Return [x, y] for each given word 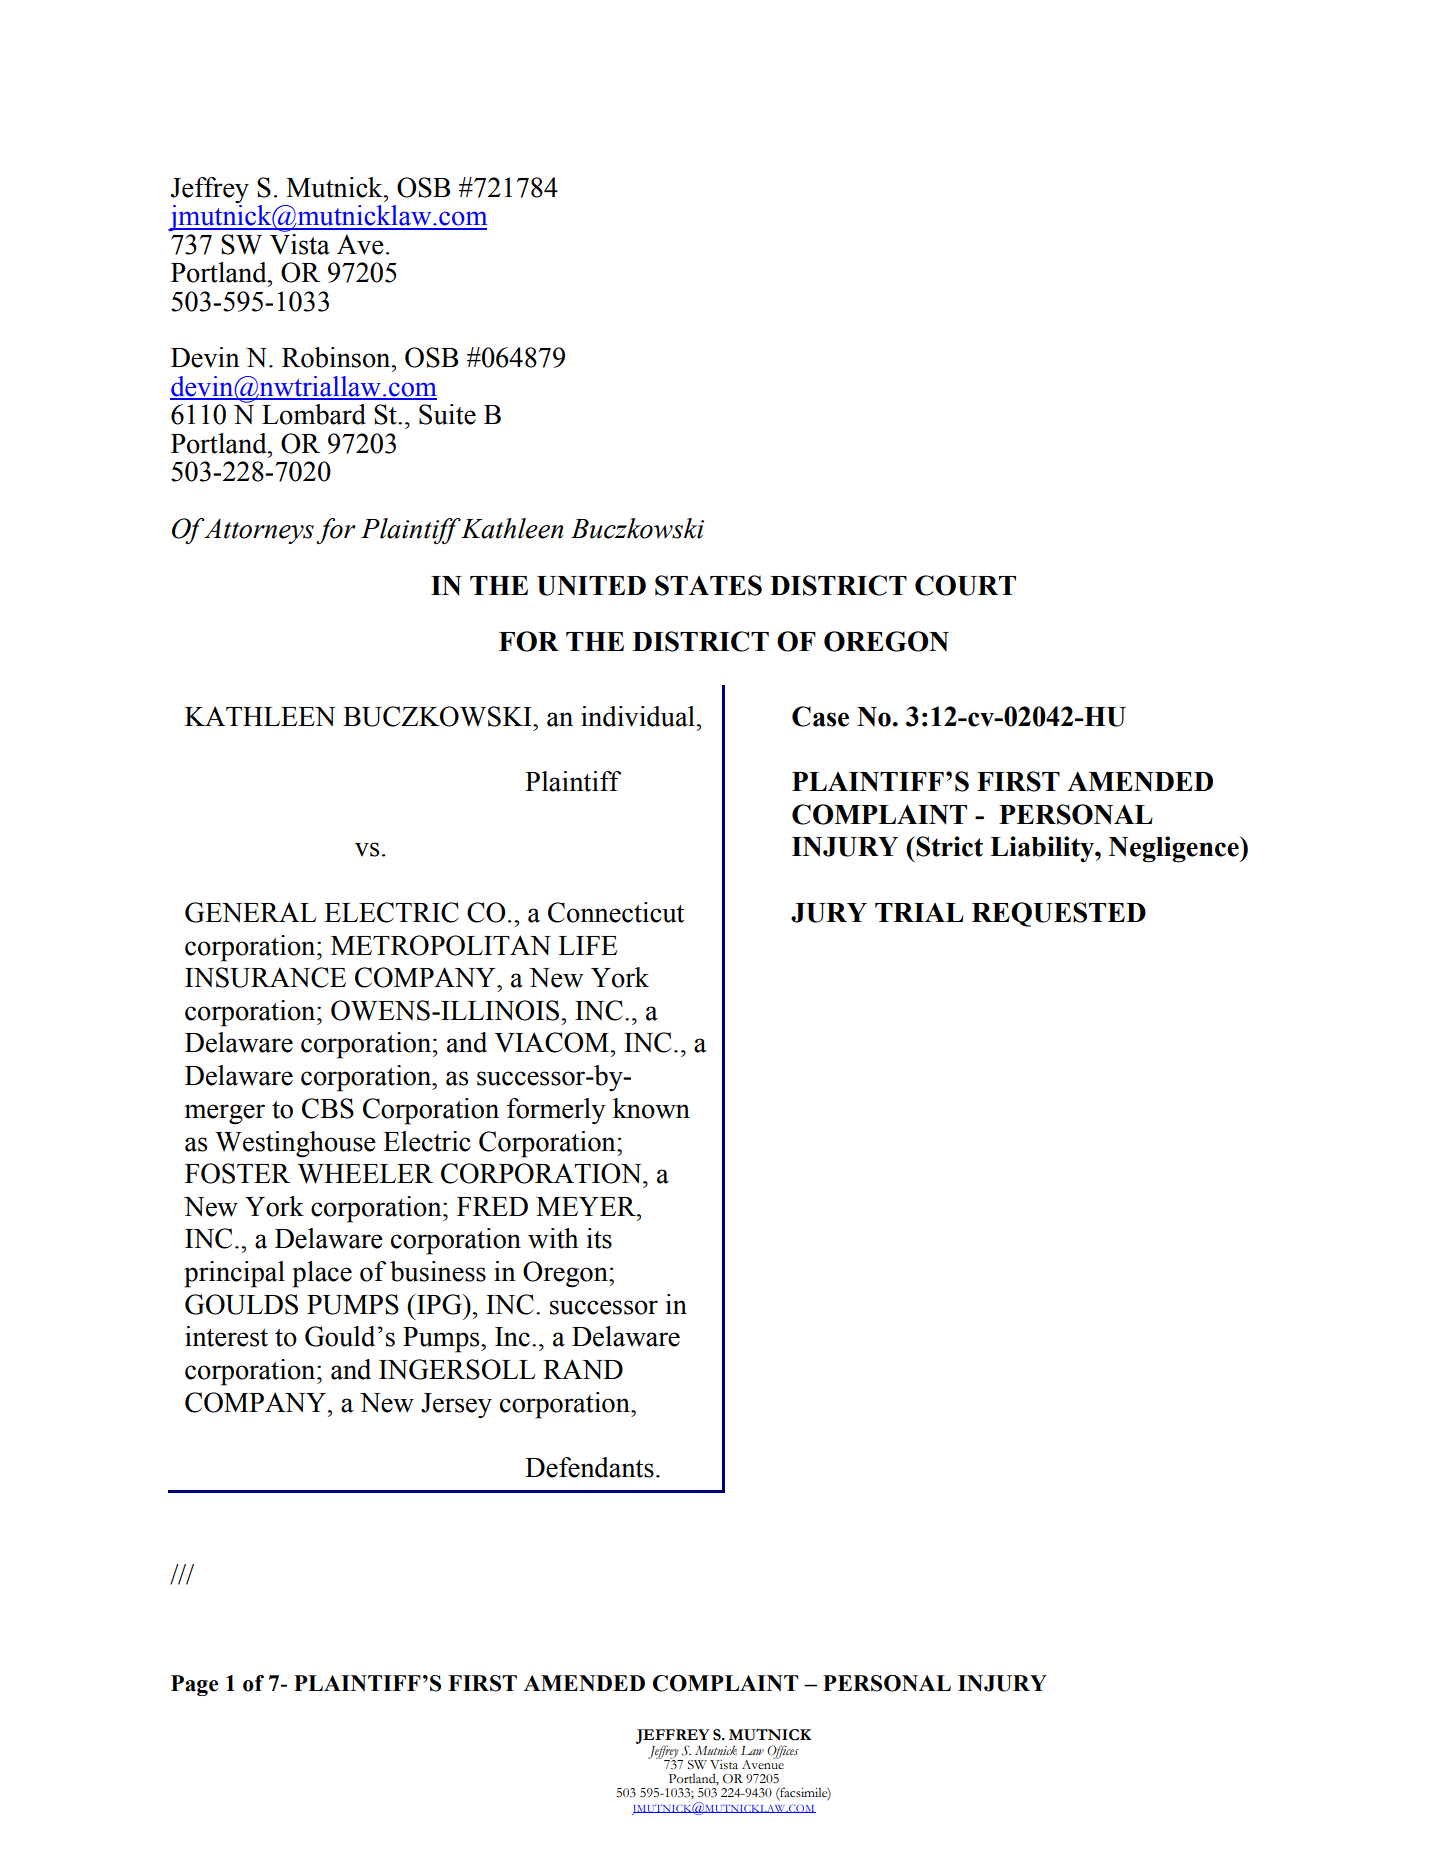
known [651, 1108]
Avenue [763, 1763]
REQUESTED [1059, 914]
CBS [328, 1108]
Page [194, 1685]
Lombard [314, 414]
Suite [447, 414]
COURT [965, 585]
